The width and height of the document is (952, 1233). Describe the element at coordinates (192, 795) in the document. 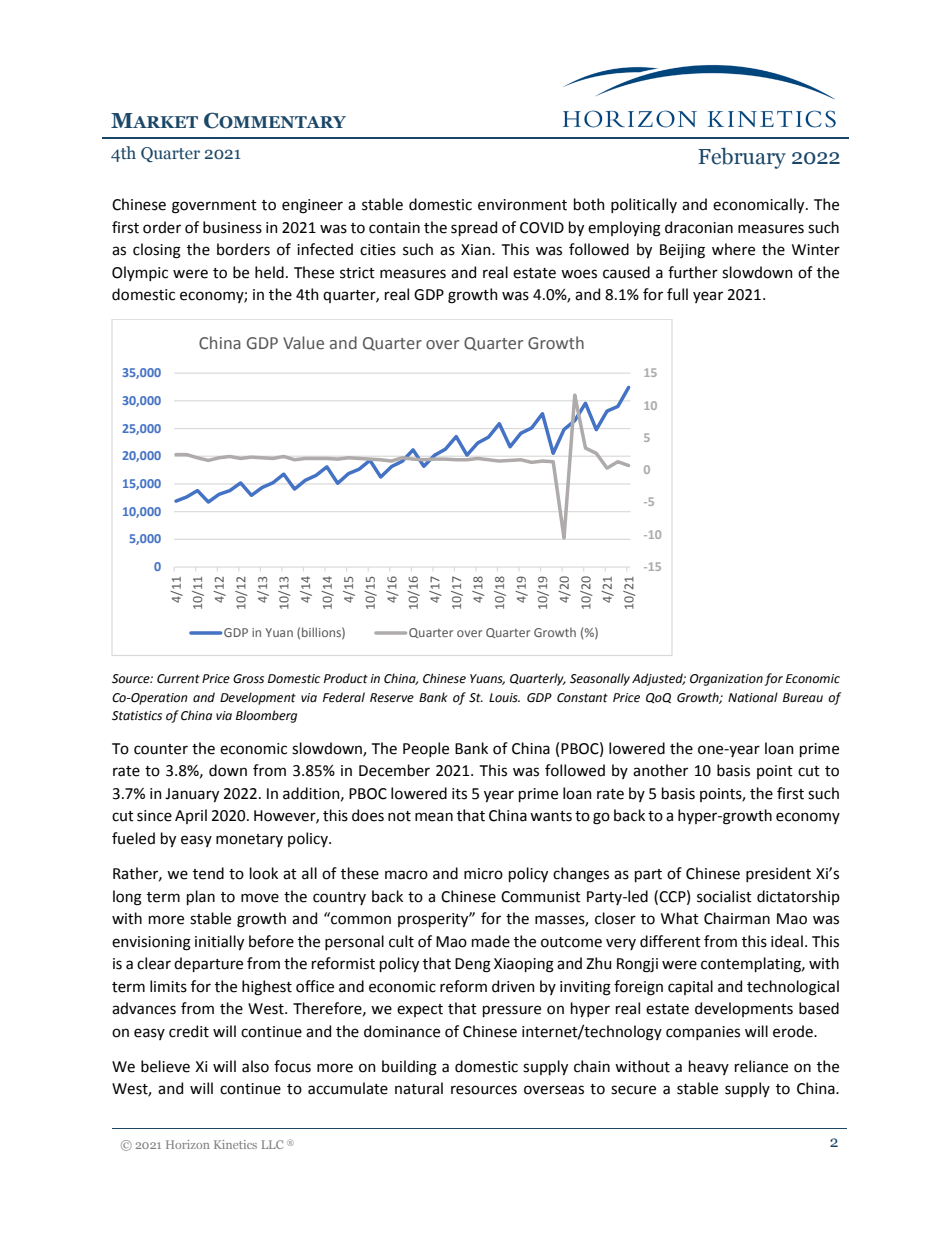

I see `January` at that location.
